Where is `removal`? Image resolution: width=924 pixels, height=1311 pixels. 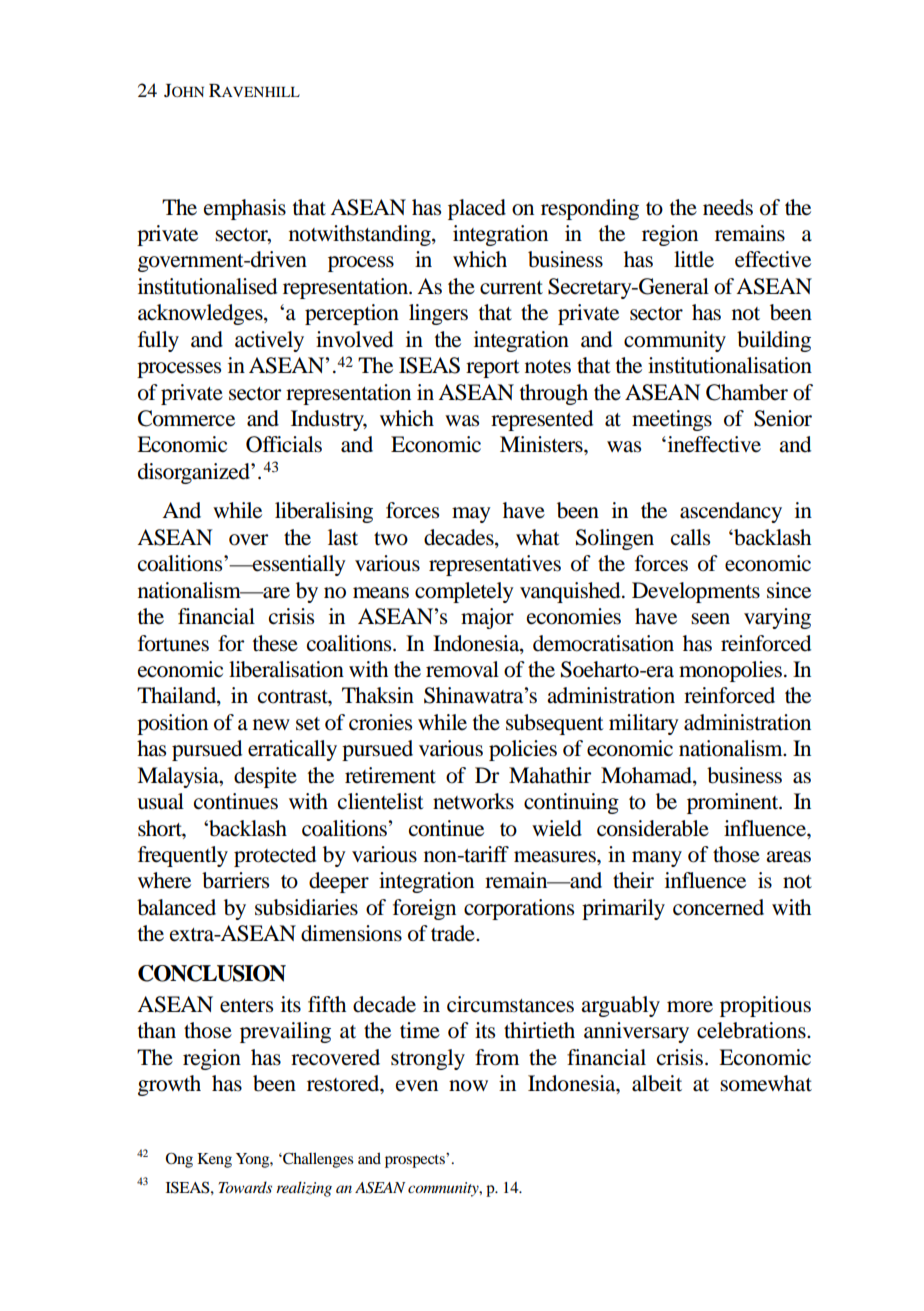
removal is located at coordinates (462, 669).
